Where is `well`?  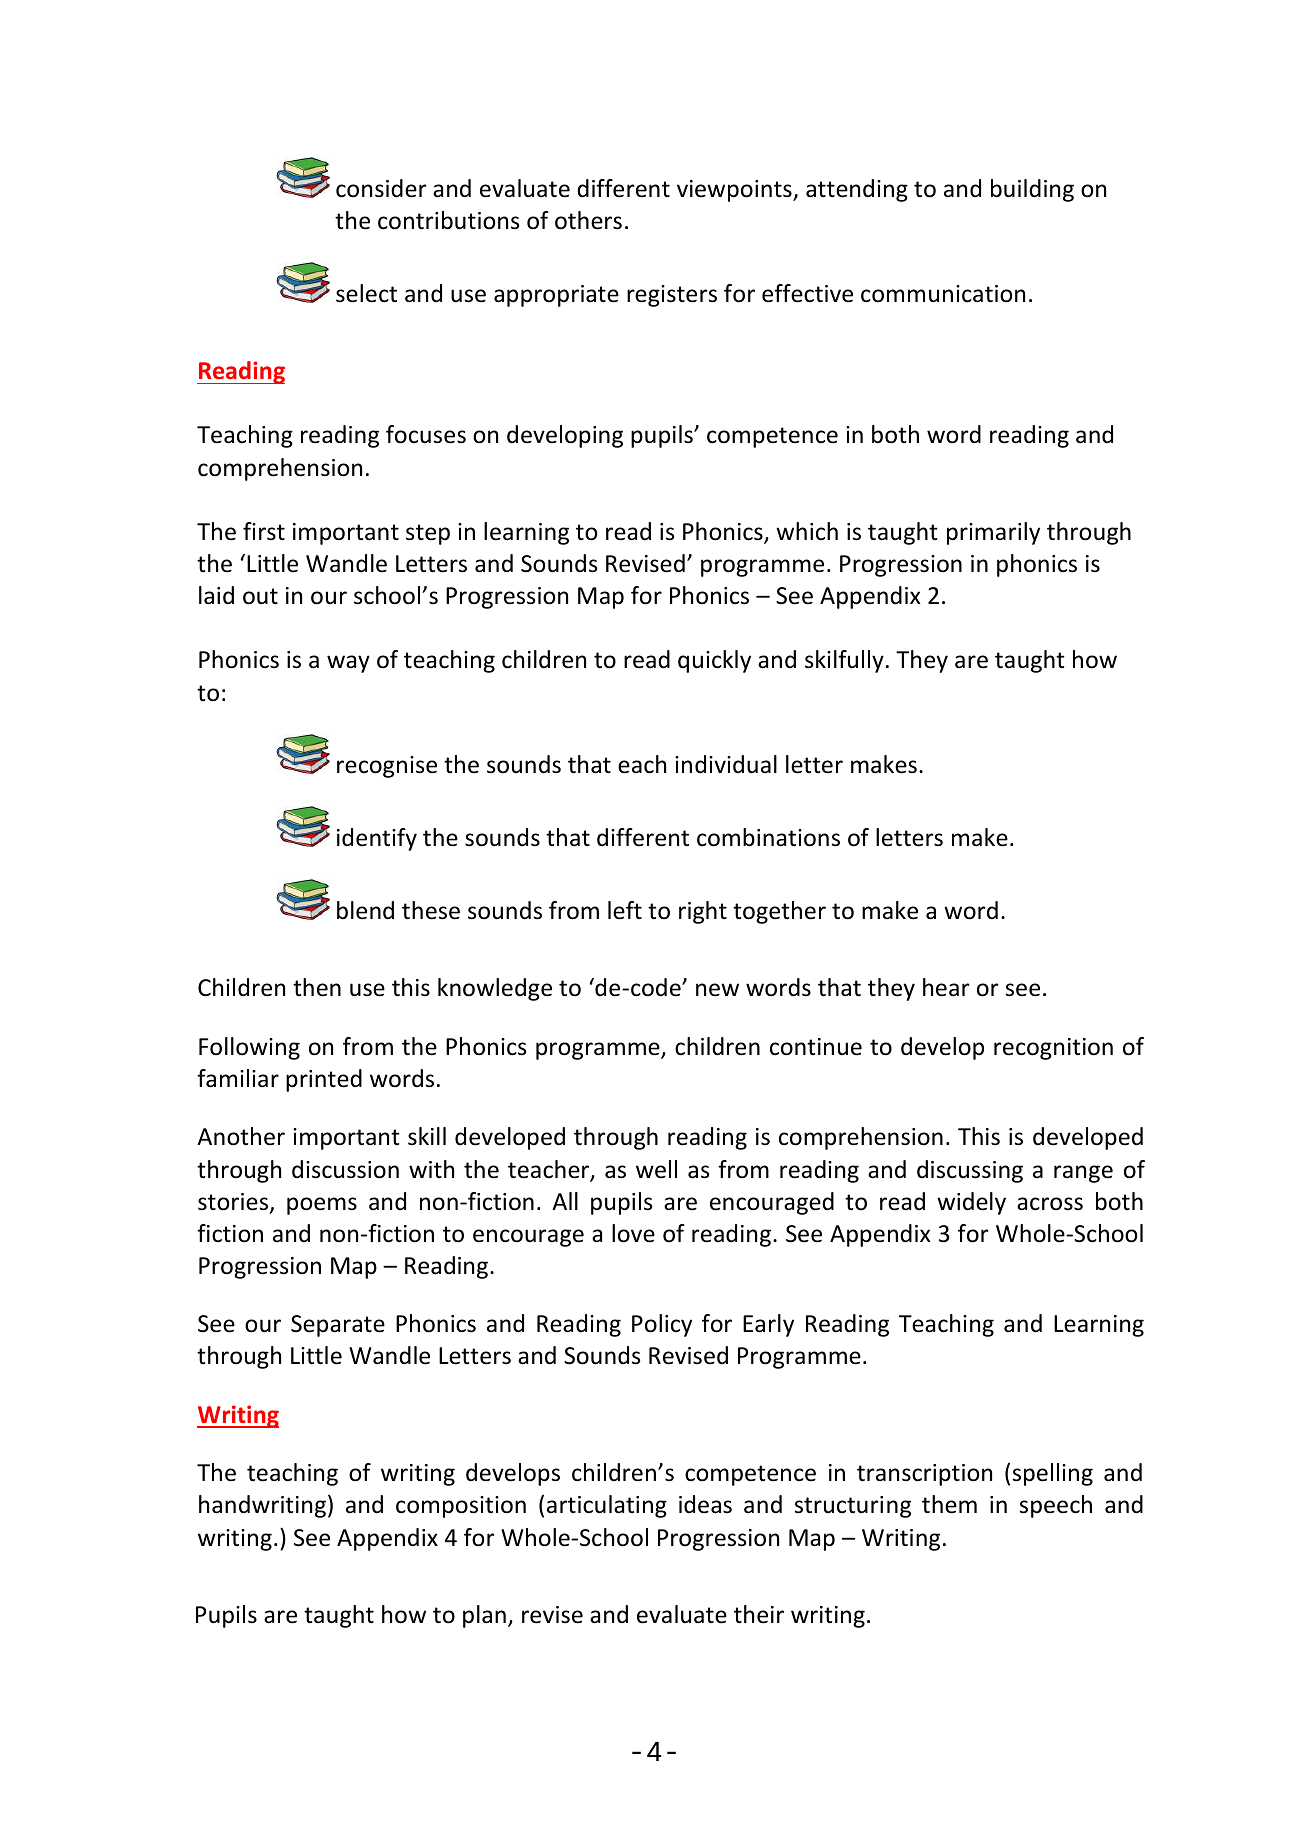 well is located at coordinates (656, 1169).
